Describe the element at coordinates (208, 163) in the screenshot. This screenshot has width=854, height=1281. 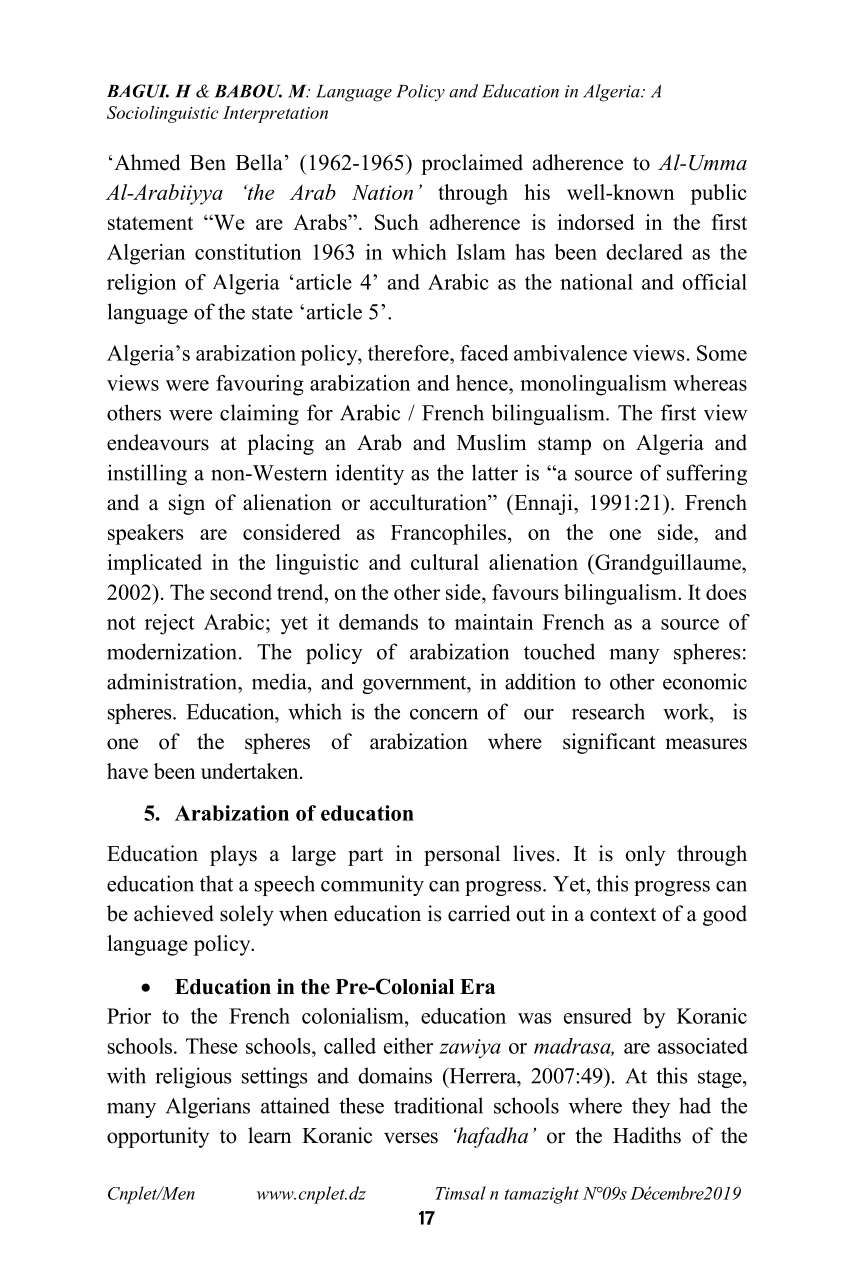
I see `Ben` at that location.
